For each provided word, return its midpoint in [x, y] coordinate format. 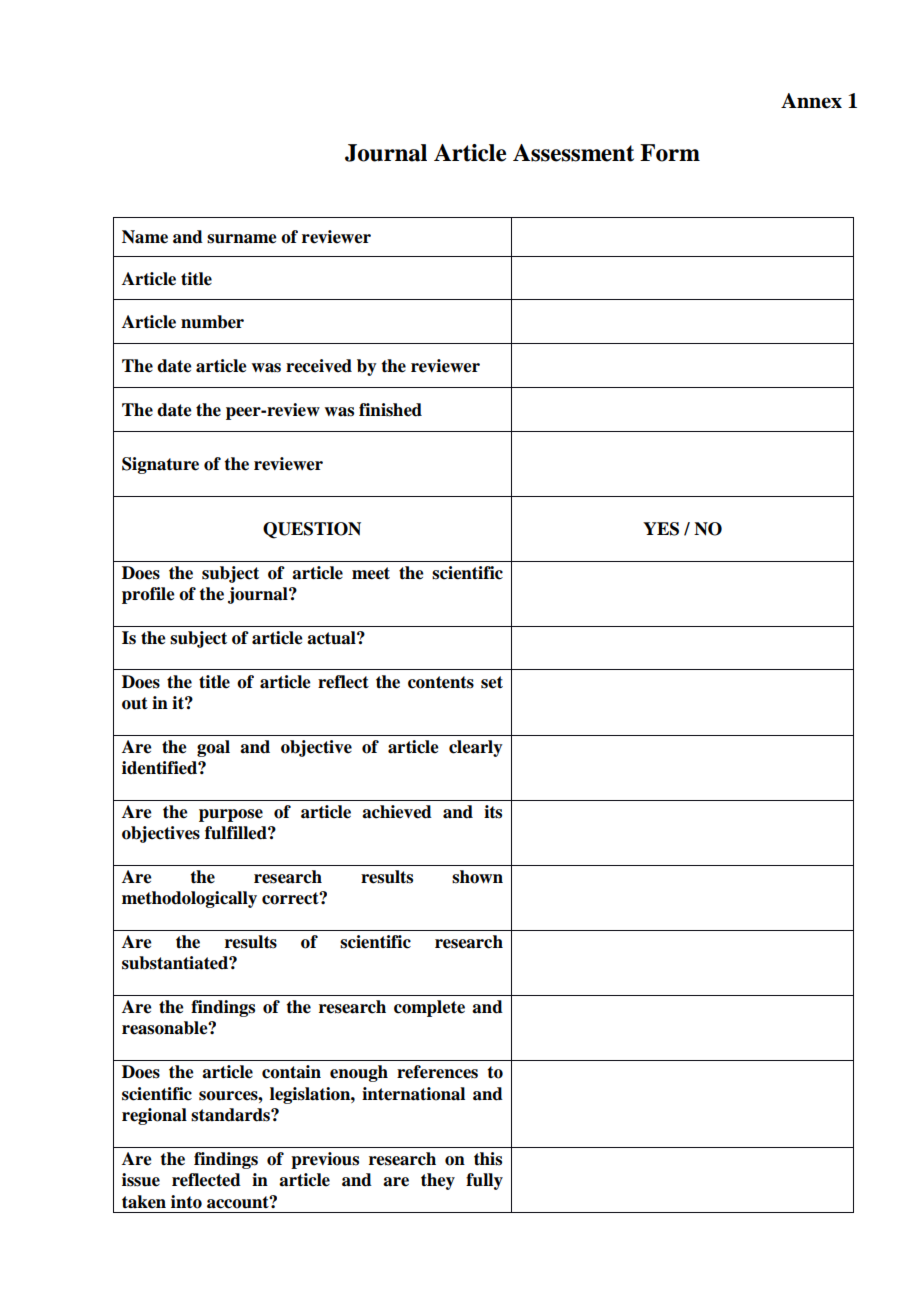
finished [390, 410]
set [492, 682]
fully [484, 1181]
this [488, 1159]
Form [670, 153]
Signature [160, 465]
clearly [476, 748]
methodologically [189, 899]
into [186, 1202]
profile [148, 595]
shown [477, 877]
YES [661, 529]
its [493, 812]
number [212, 322]
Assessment [573, 153]
